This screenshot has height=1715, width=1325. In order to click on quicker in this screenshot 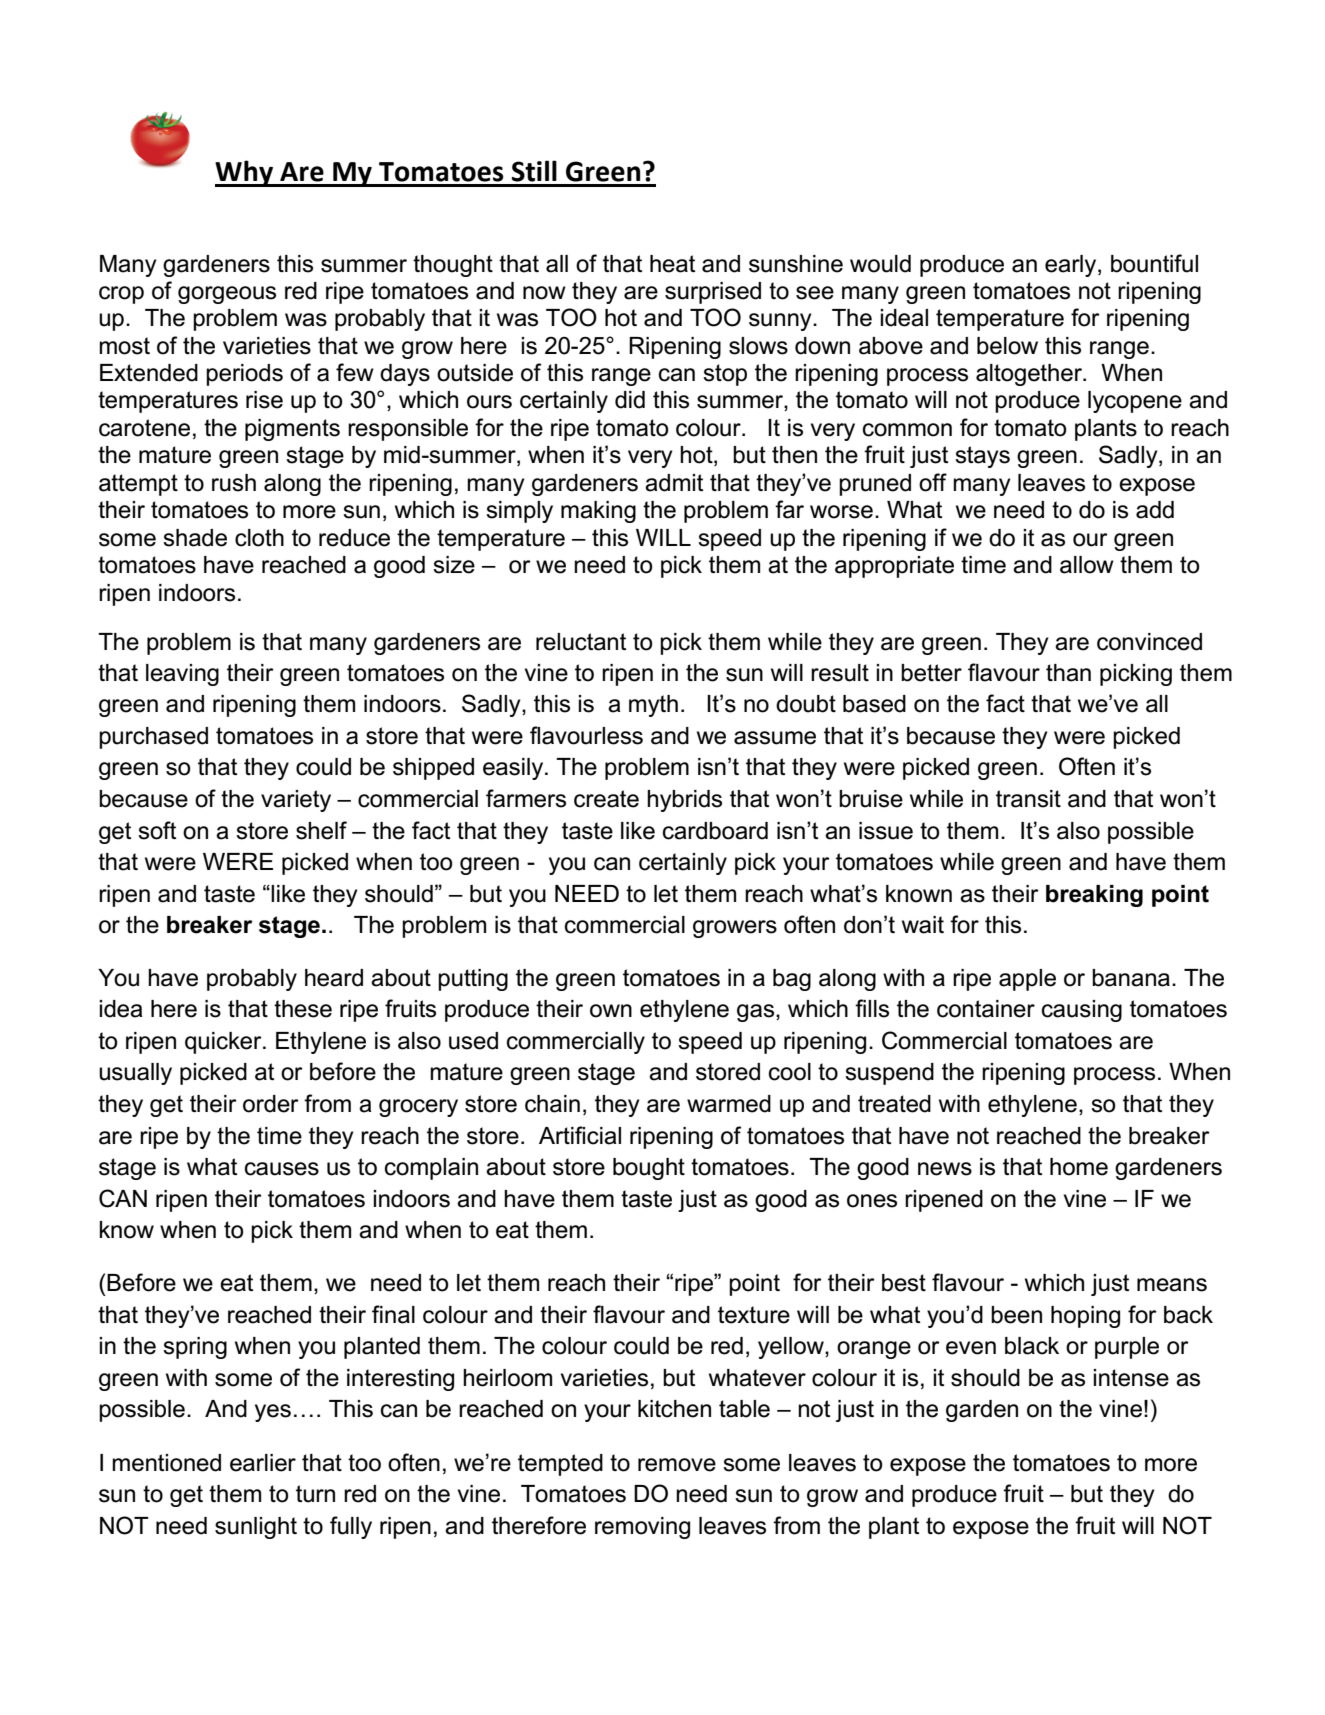, I will do `click(224, 1043)`.
